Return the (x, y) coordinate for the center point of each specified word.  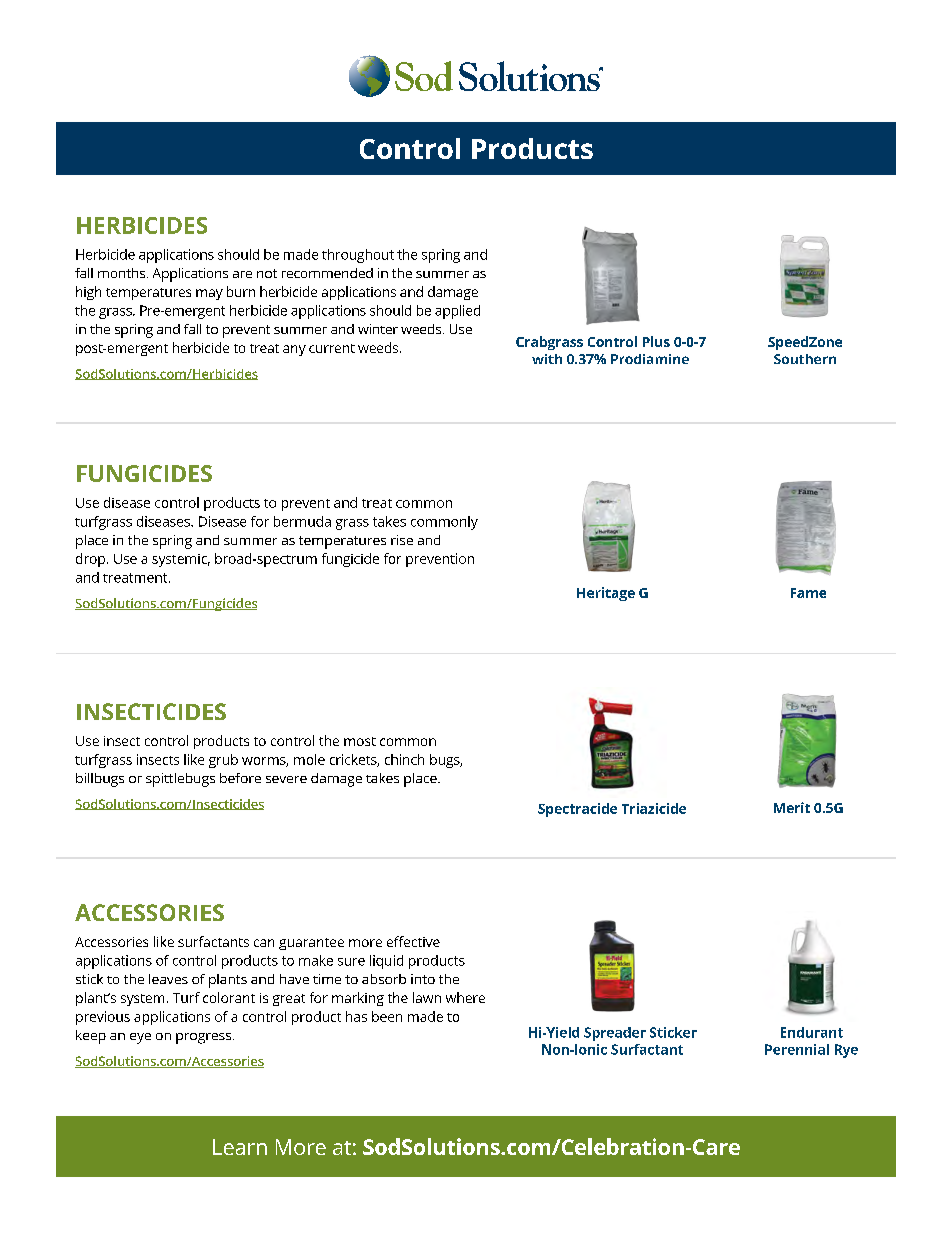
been (387, 1016)
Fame (808, 593)
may (209, 294)
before (240, 778)
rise (402, 540)
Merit (792, 807)
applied (457, 312)
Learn (240, 1147)
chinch (404, 759)
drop (92, 560)
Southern (805, 359)
